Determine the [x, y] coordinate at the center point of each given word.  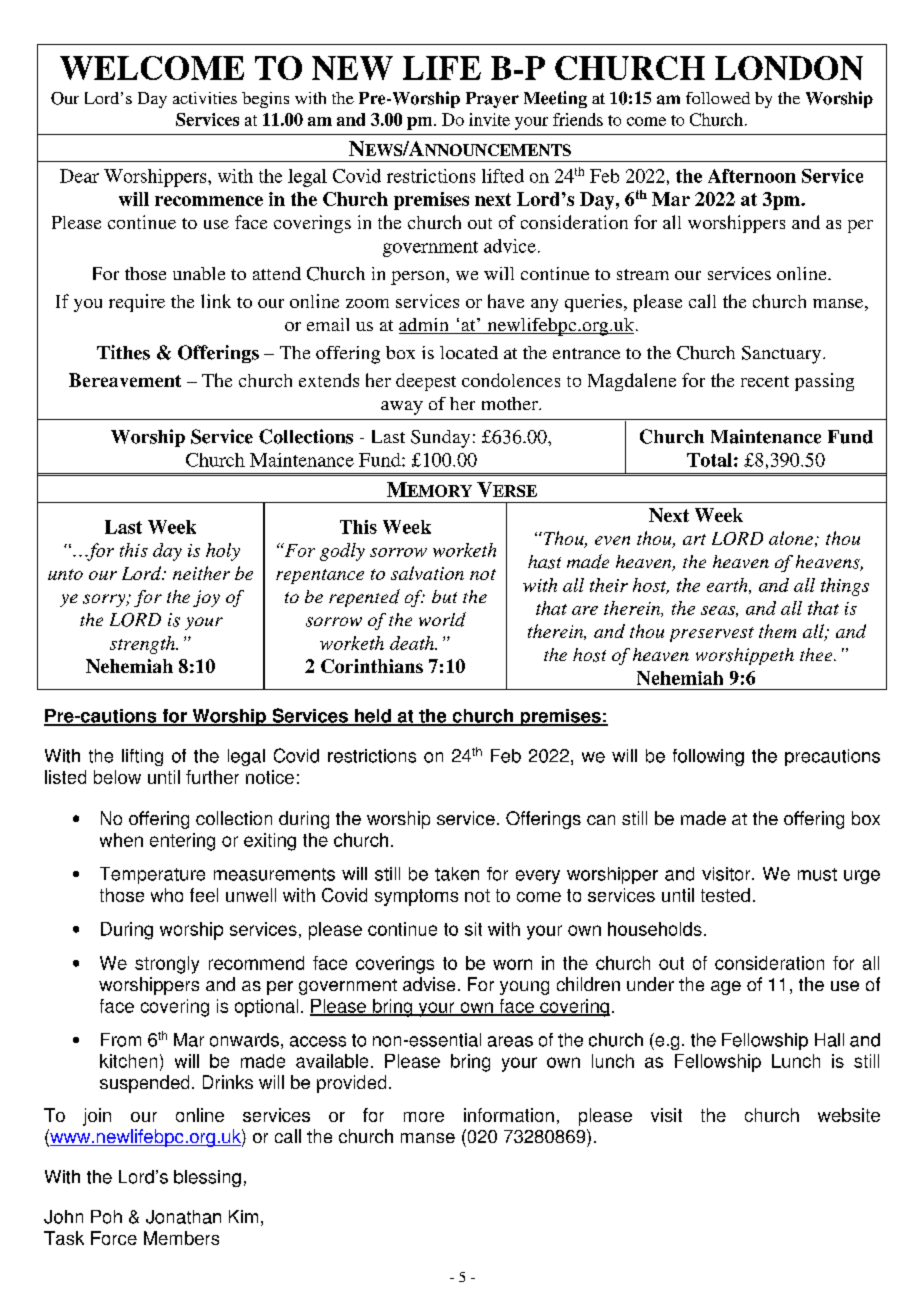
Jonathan [183, 1217]
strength [144, 645]
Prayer [492, 100]
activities [205, 98]
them [777, 631]
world [442, 619]
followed [718, 98]
